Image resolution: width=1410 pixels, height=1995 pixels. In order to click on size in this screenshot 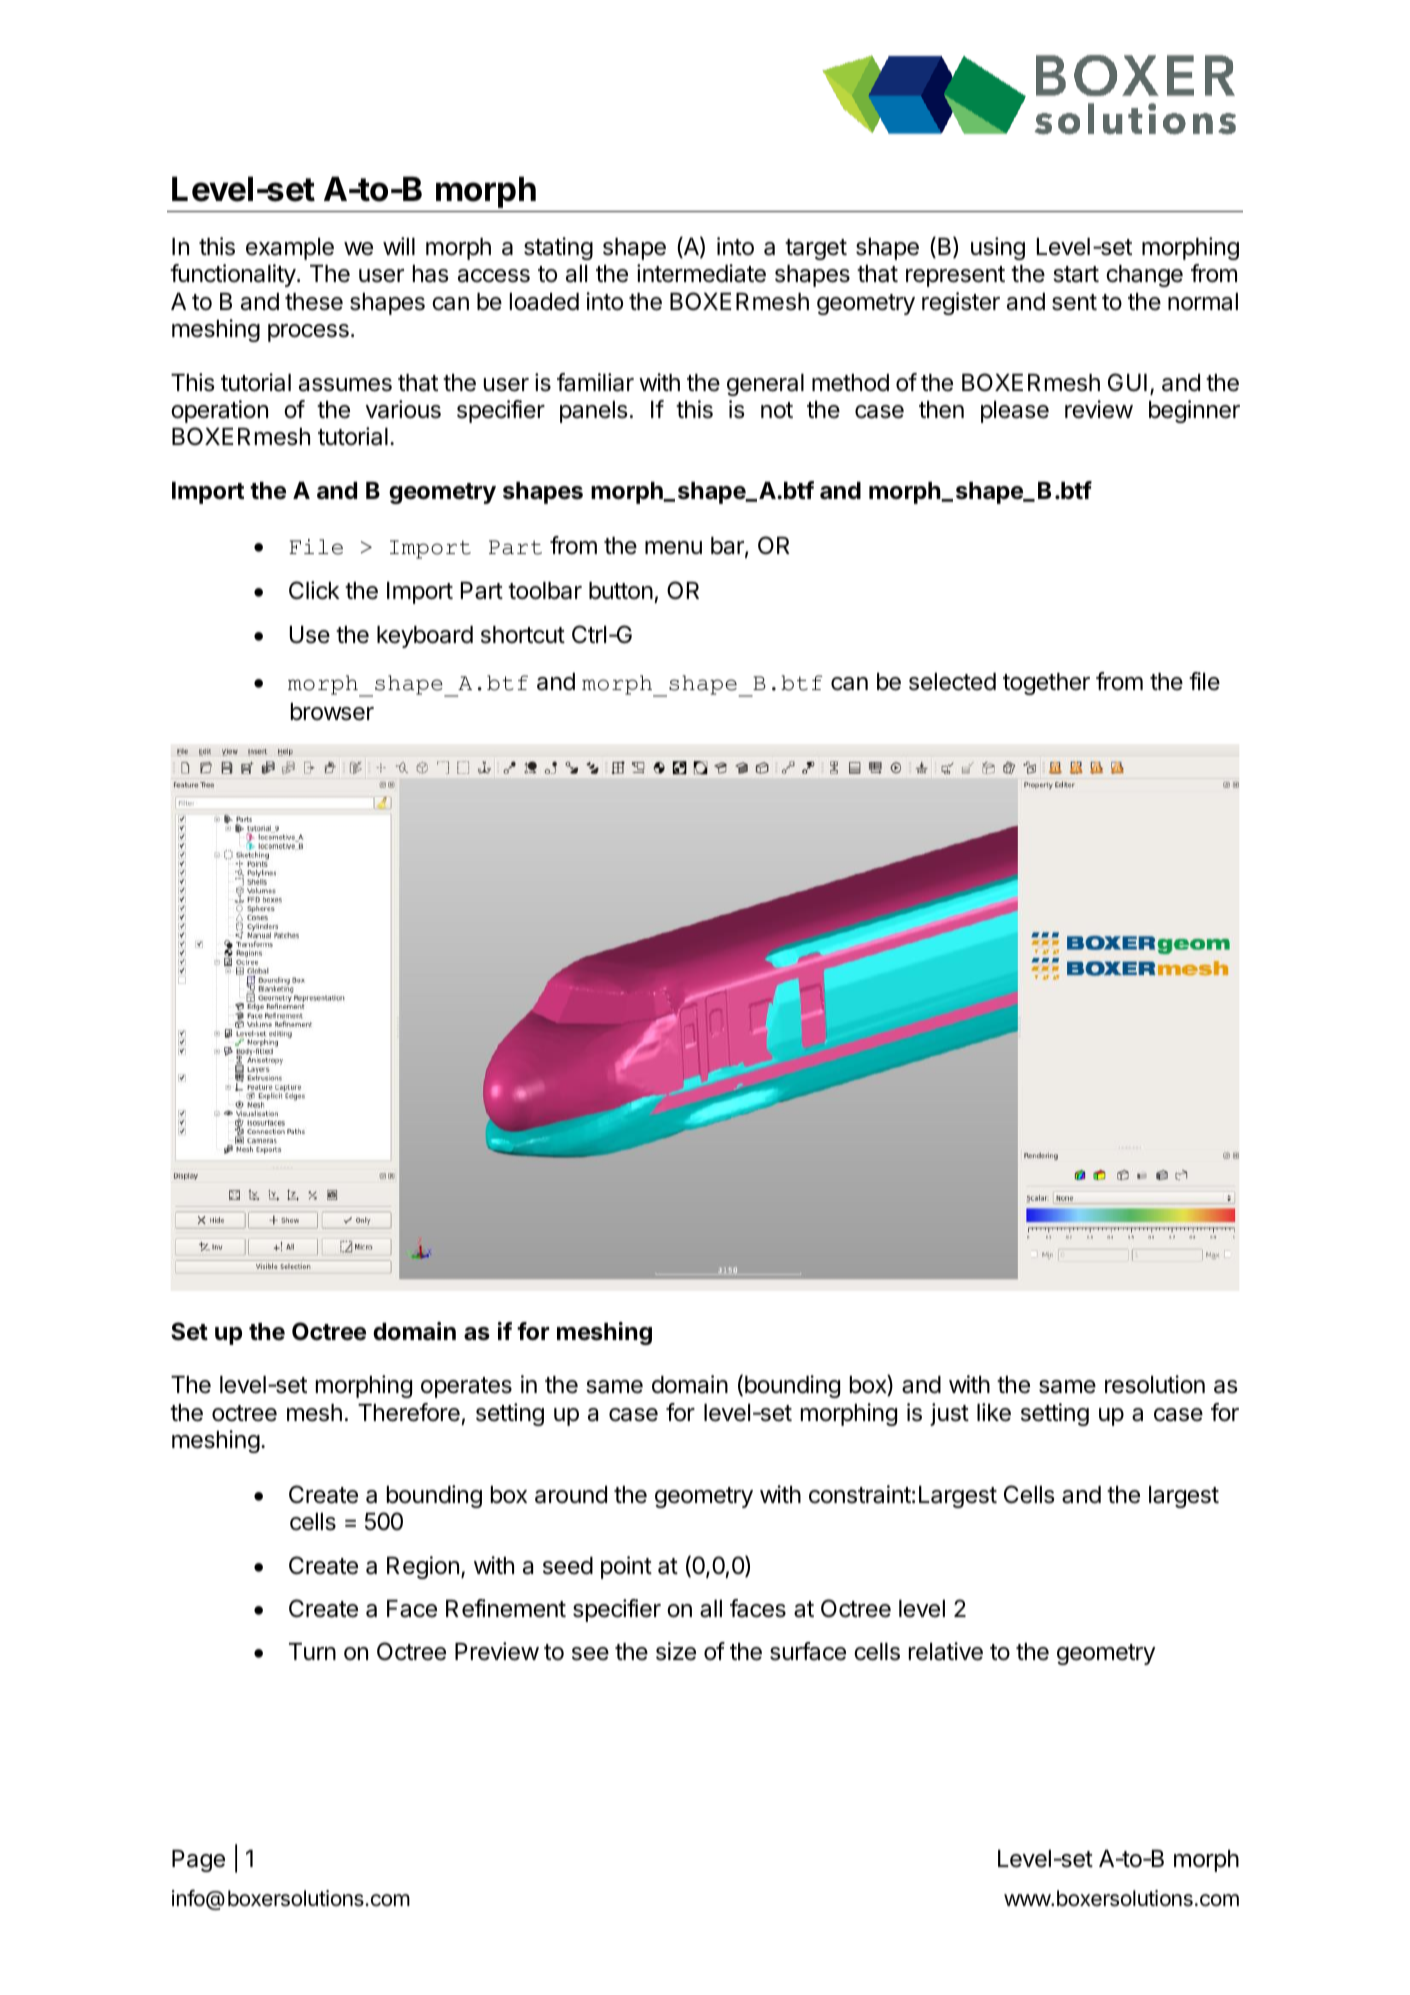, I will do `click(676, 1651)`.
